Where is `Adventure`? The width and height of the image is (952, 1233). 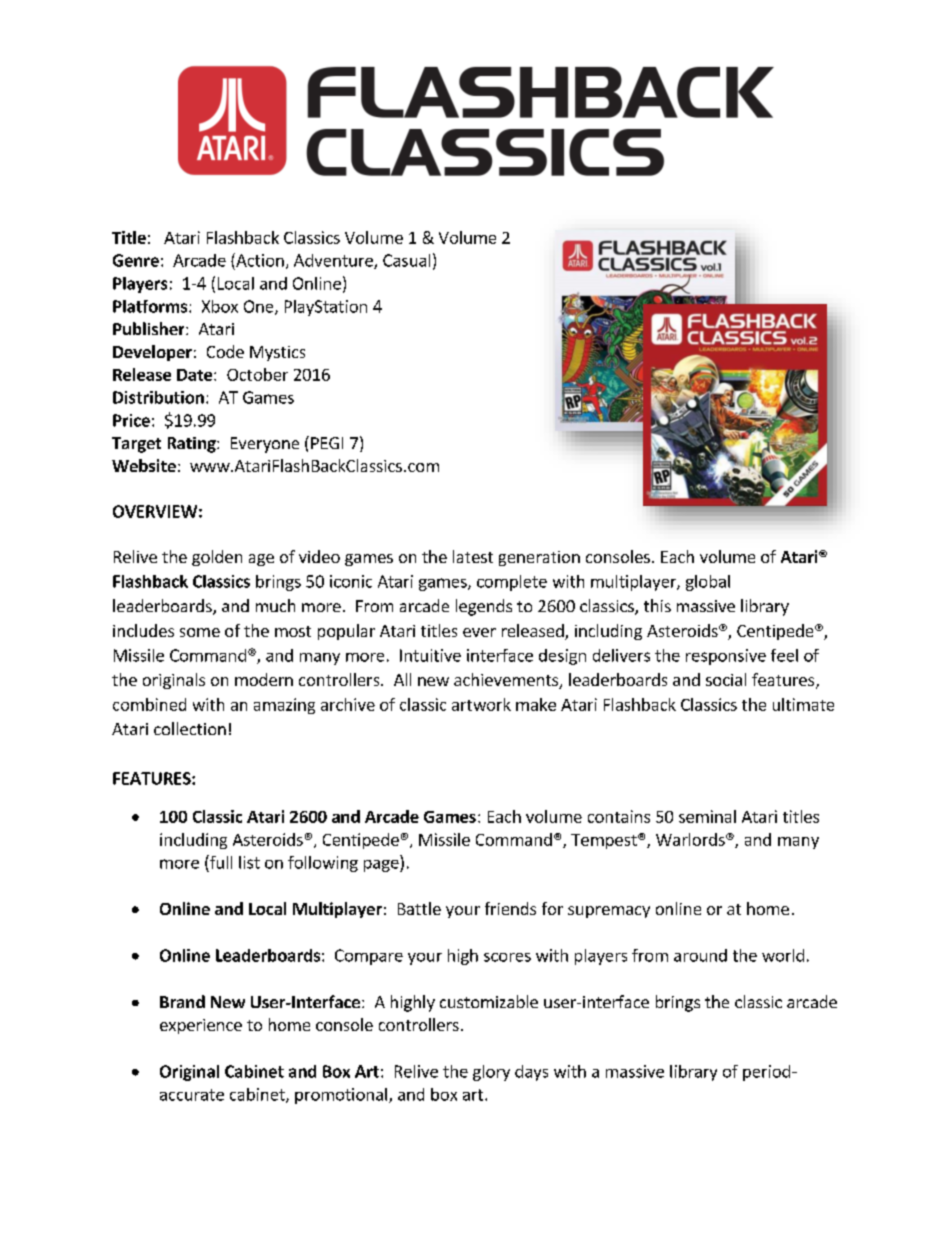
Adventure is located at coordinates (334, 261).
